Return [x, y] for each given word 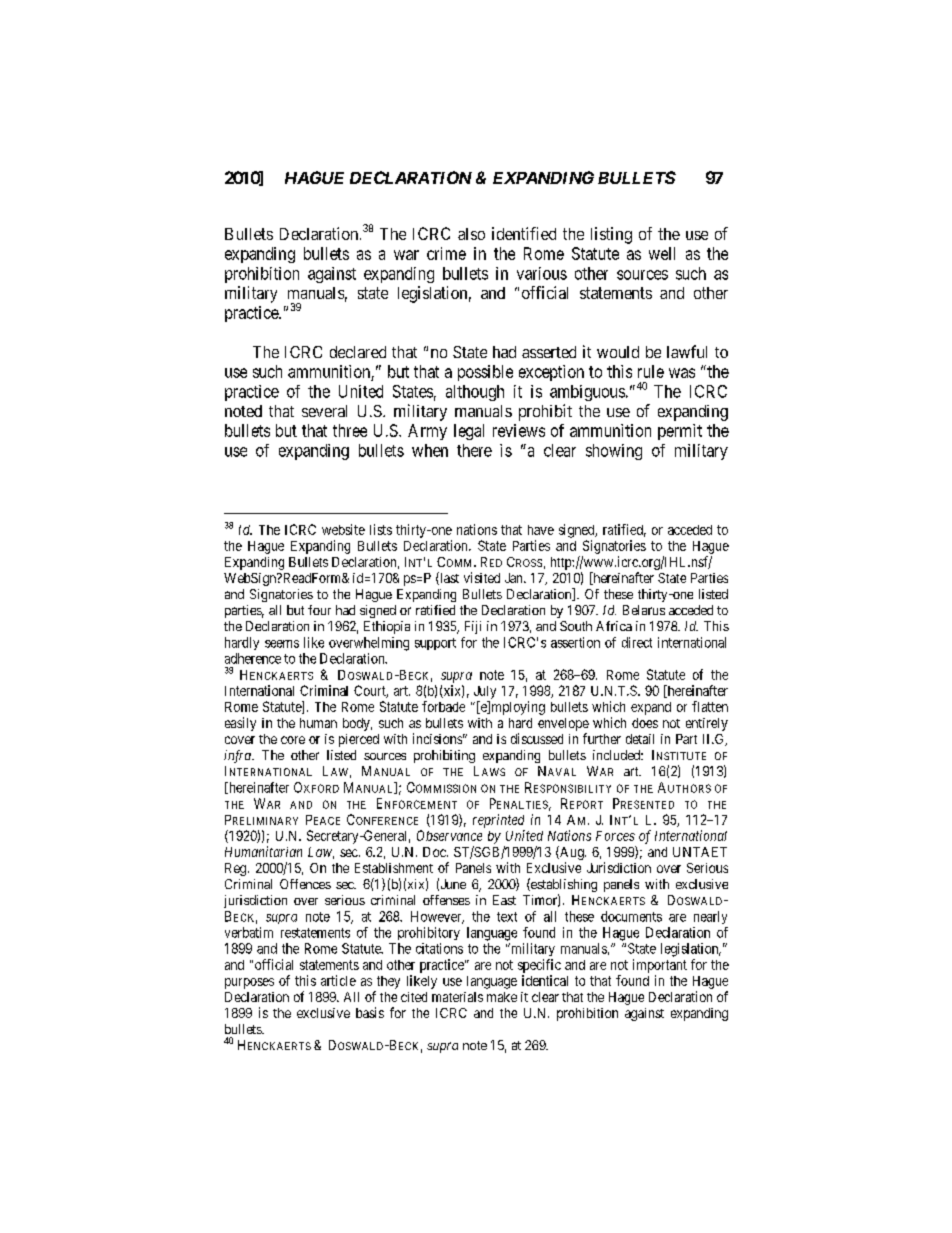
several [324, 411]
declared [358, 352]
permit [680, 432]
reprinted [498, 821]
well [662, 253]
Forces [615, 836]
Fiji [473, 627]
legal [469, 432]
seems [282, 644]
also [471, 234]
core [293, 740]
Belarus [644, 610]
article [338, 980]
